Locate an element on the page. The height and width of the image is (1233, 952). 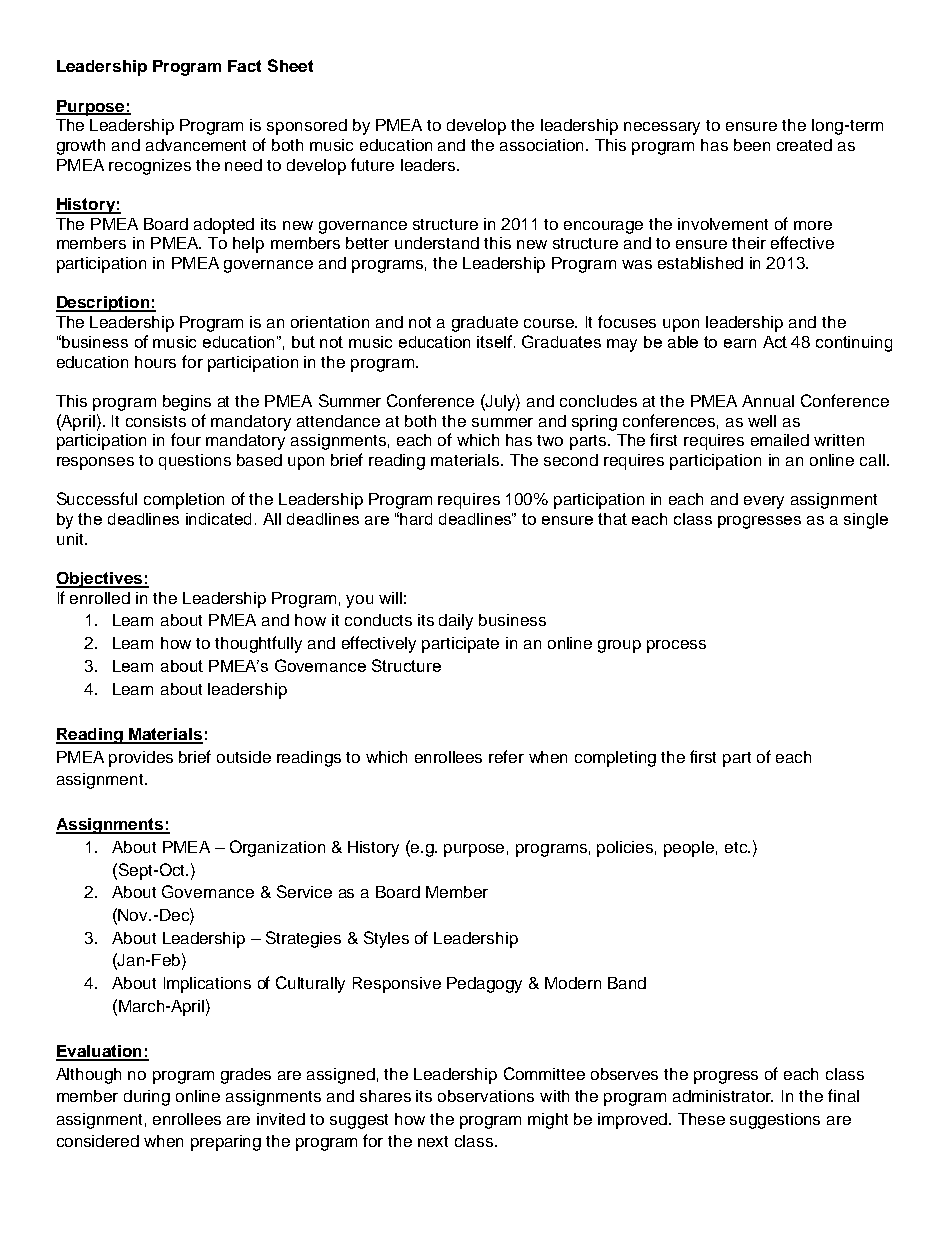
daily is located at coordinates (456, 622).
